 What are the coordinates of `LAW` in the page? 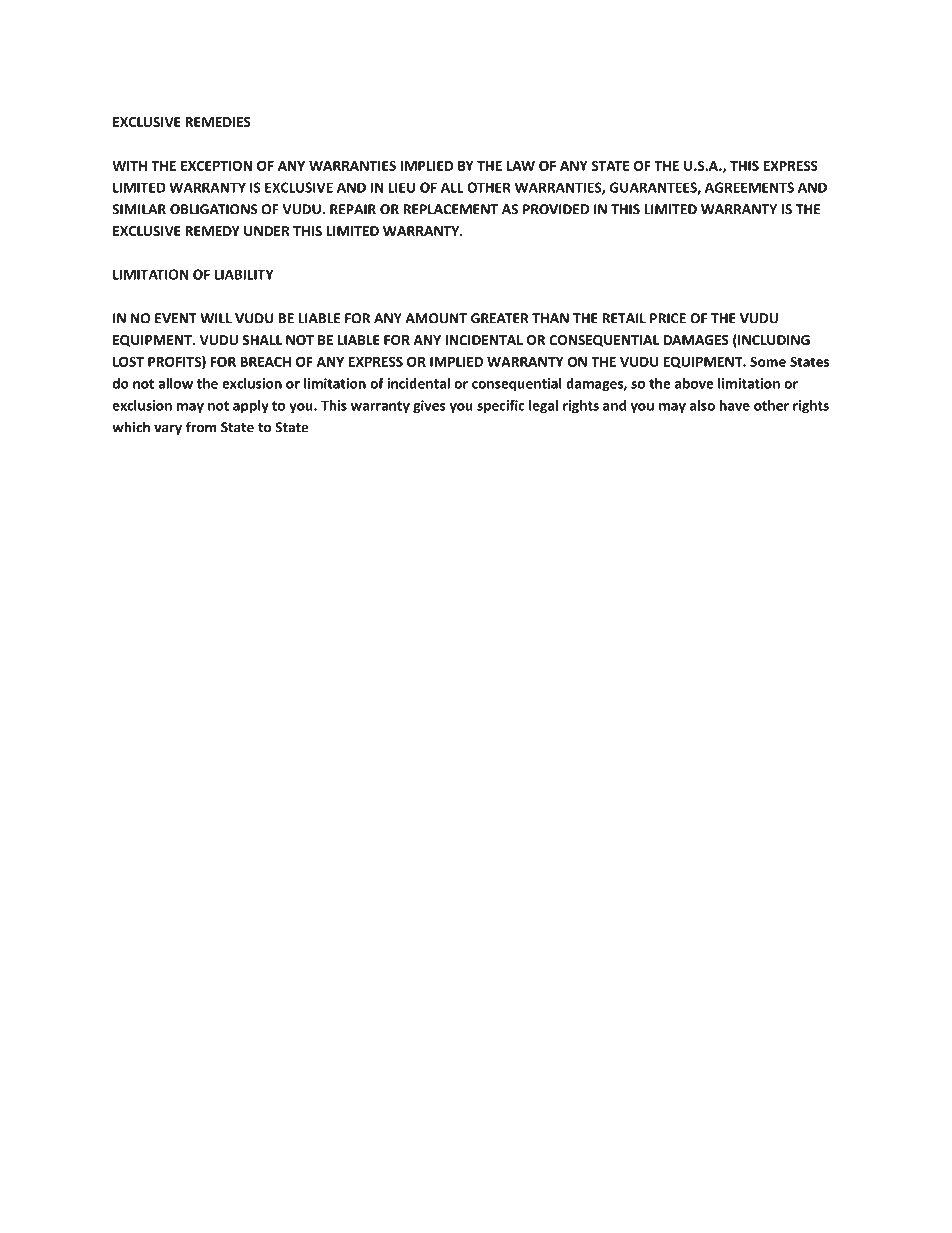 It's located at (521, 166).
